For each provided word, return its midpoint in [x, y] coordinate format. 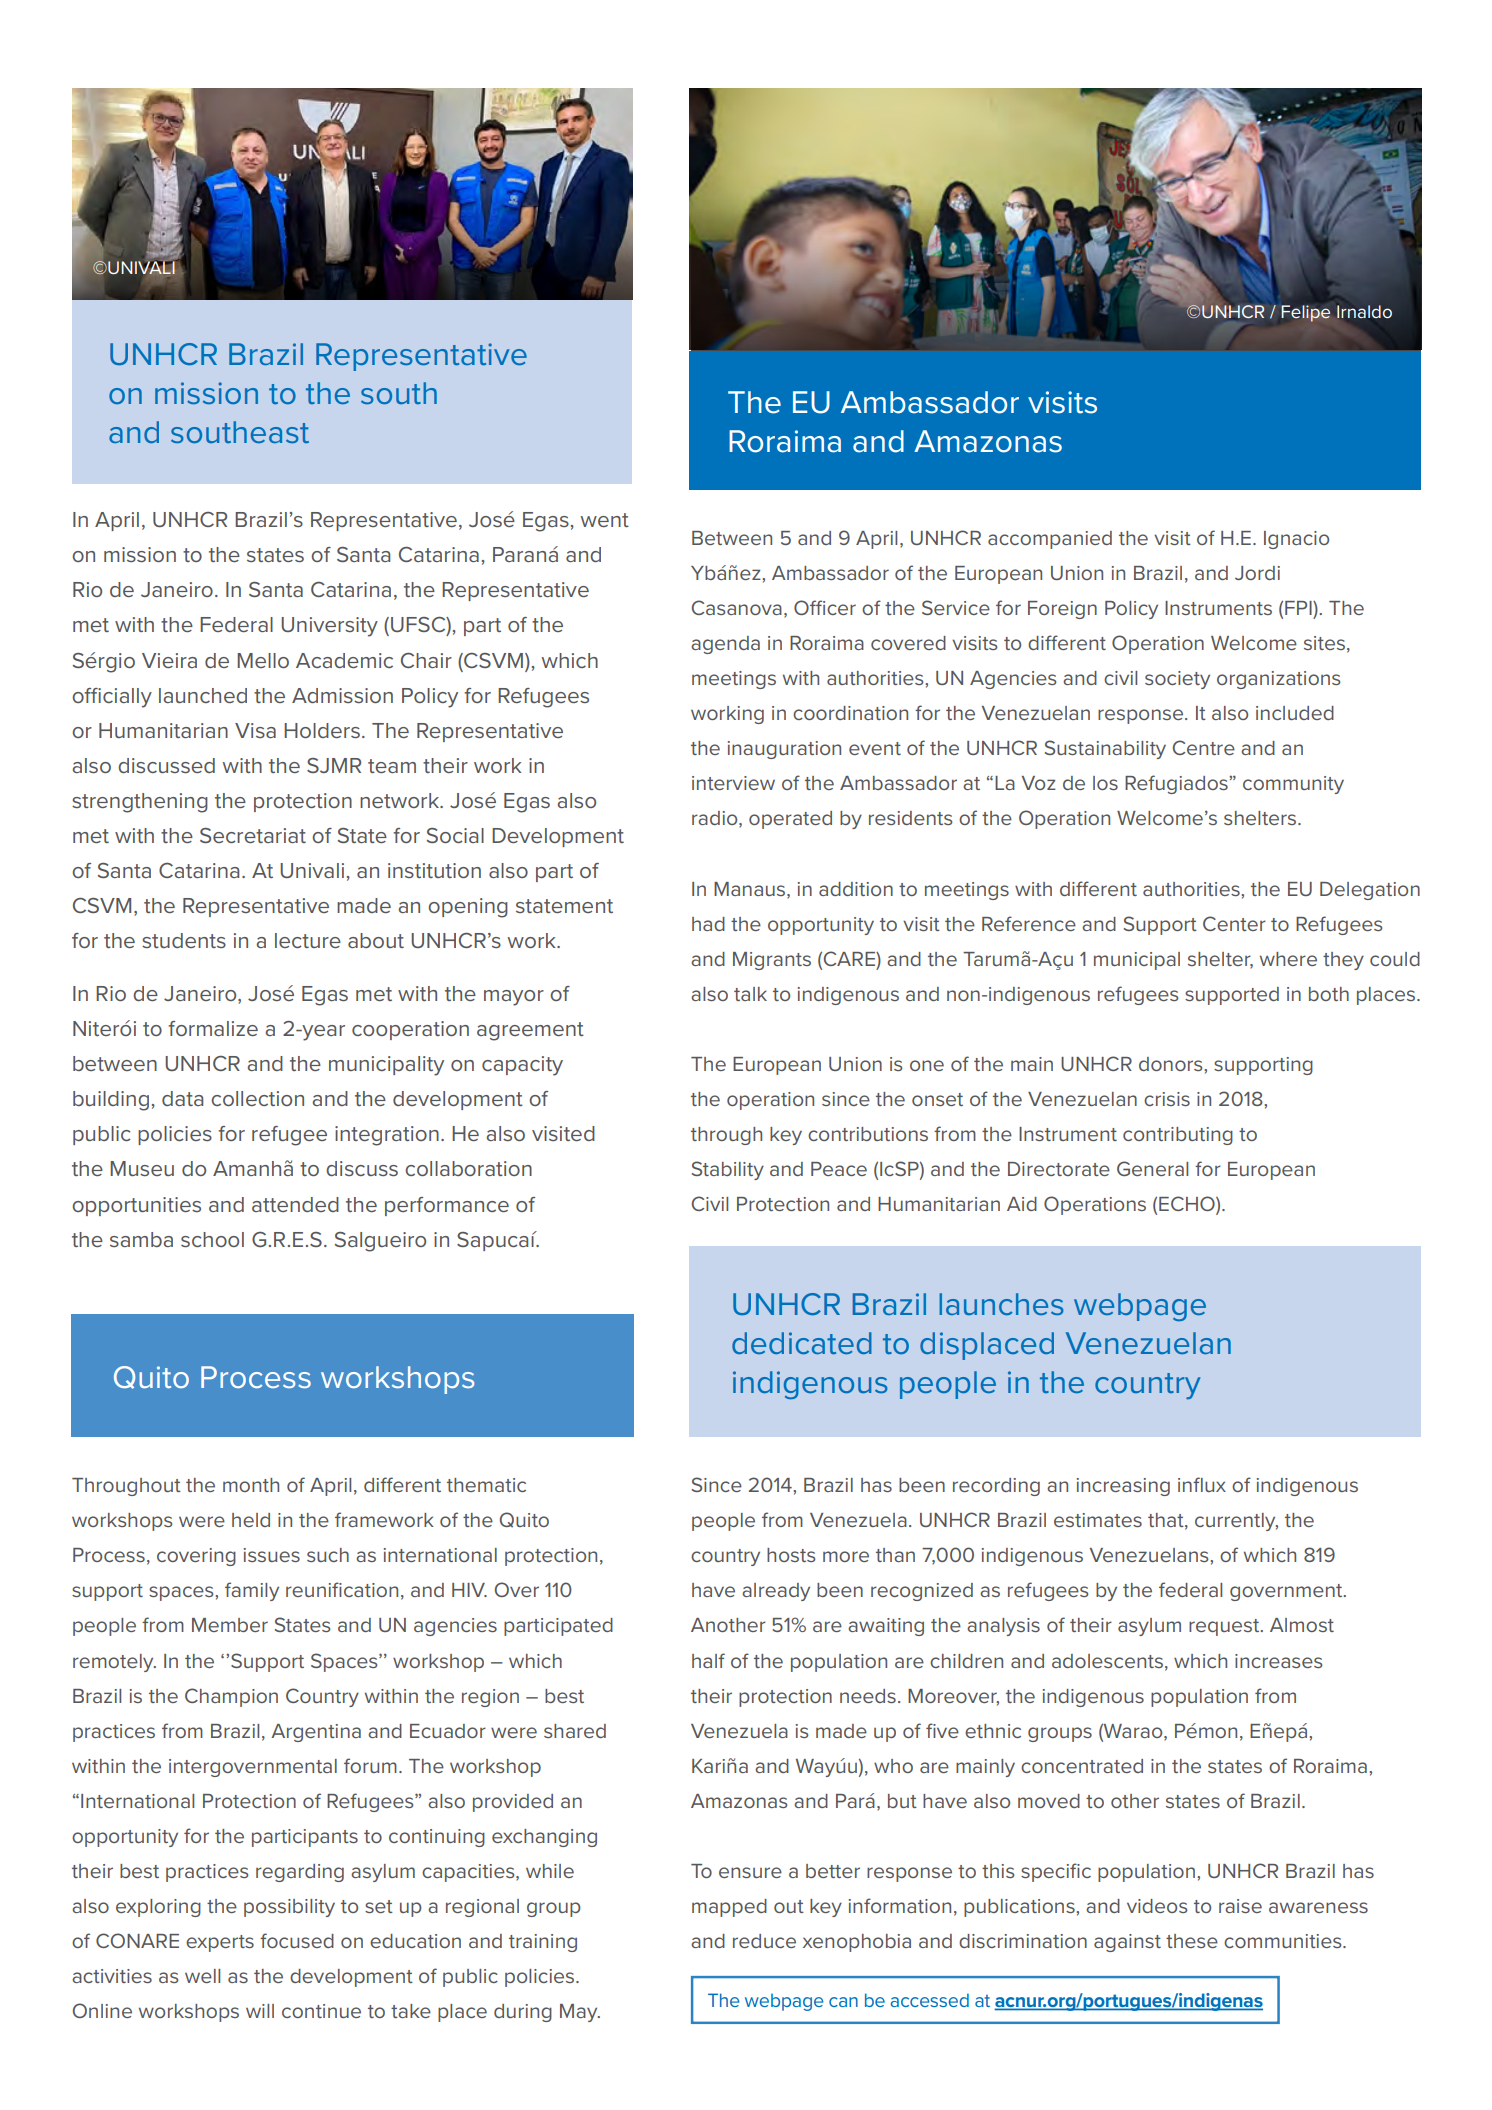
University [329, 627]
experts [220, 1943]
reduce [764, 1941]
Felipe [1305, 313]
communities [1284, 1941]
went [605, 520]
